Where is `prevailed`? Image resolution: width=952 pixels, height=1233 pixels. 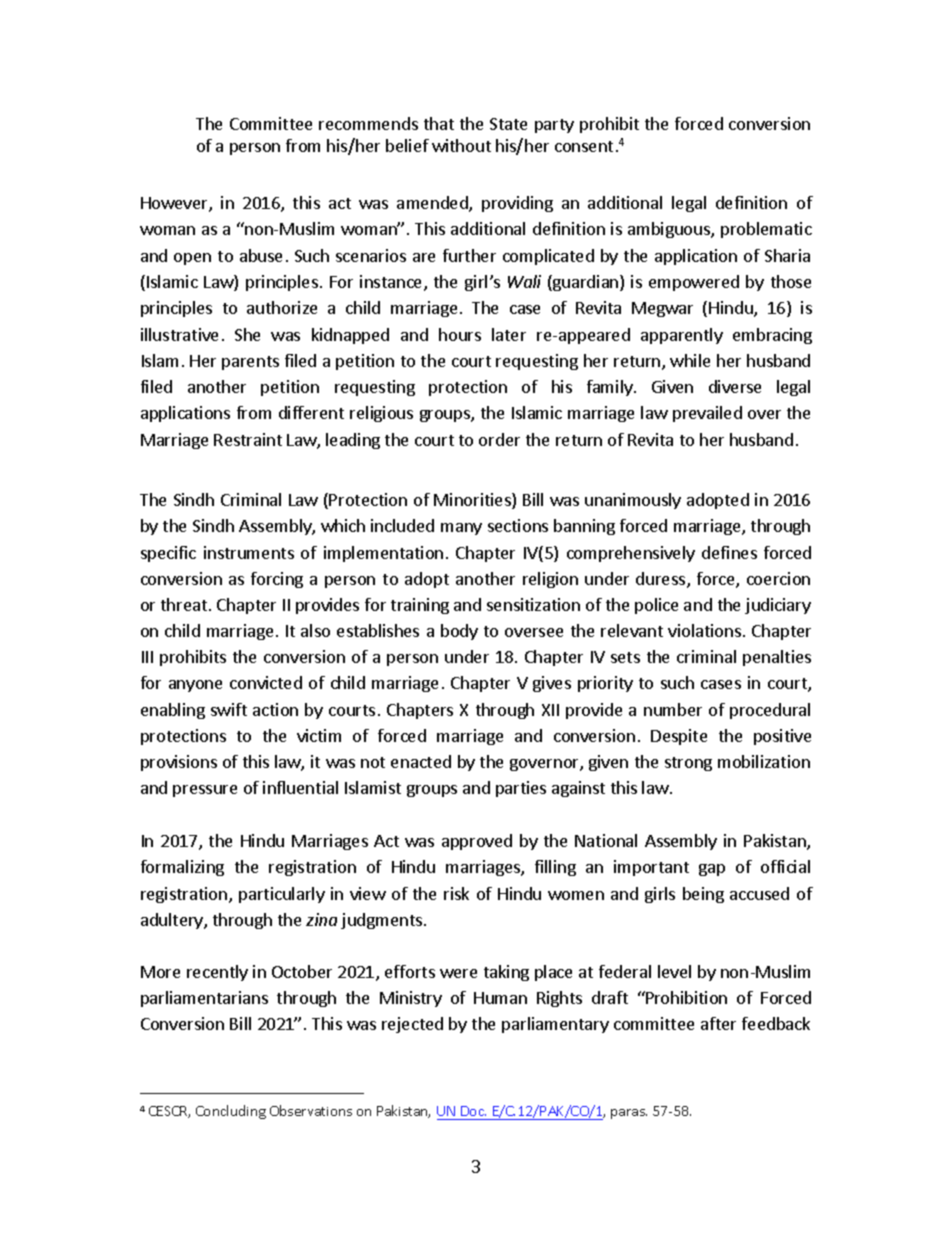
prevailed is located at coordinates (707, 414).
